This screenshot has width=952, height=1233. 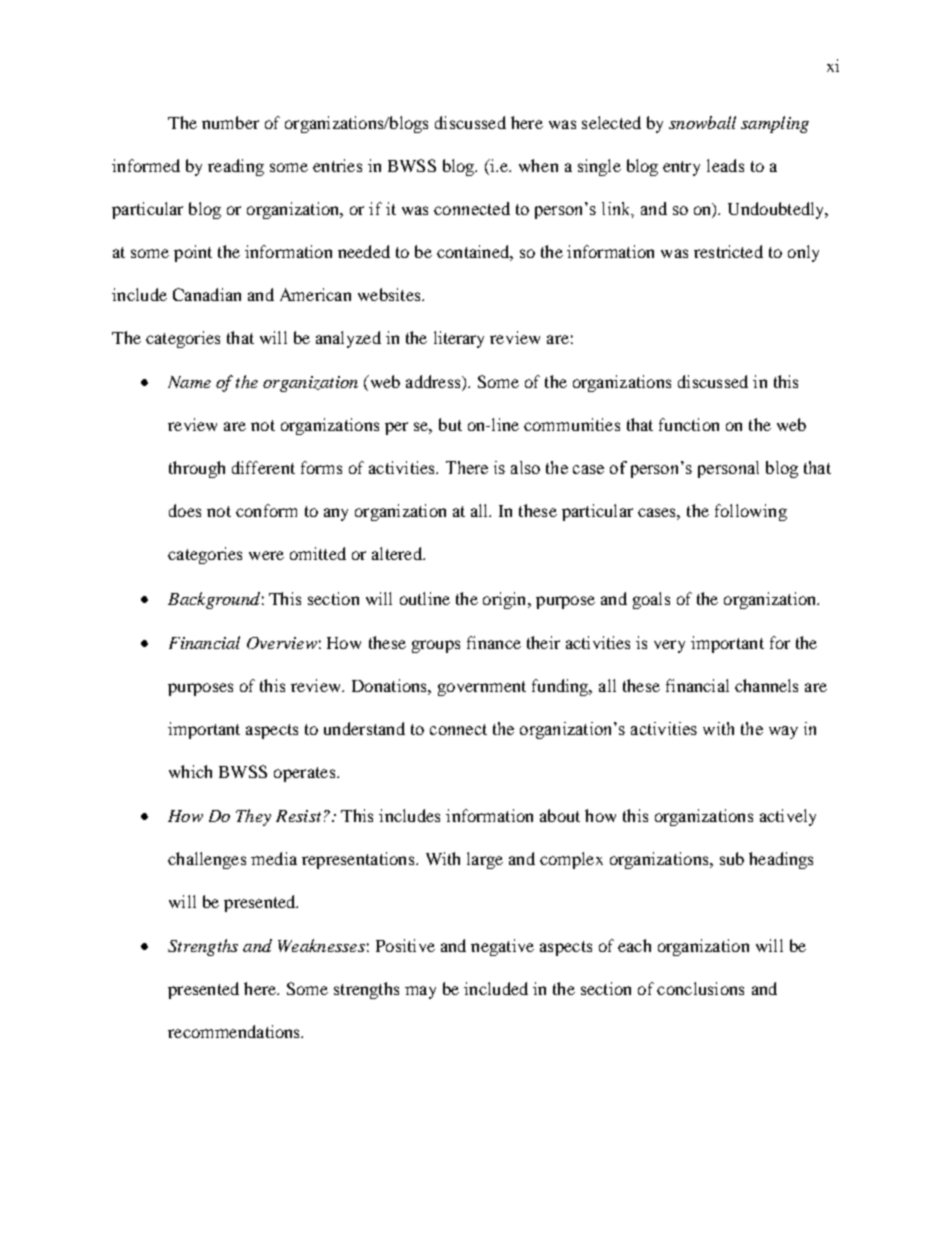 What do you see at coordinates (197, 469) in the screenshot?
I see `through` at bounding box center [197, 469].
